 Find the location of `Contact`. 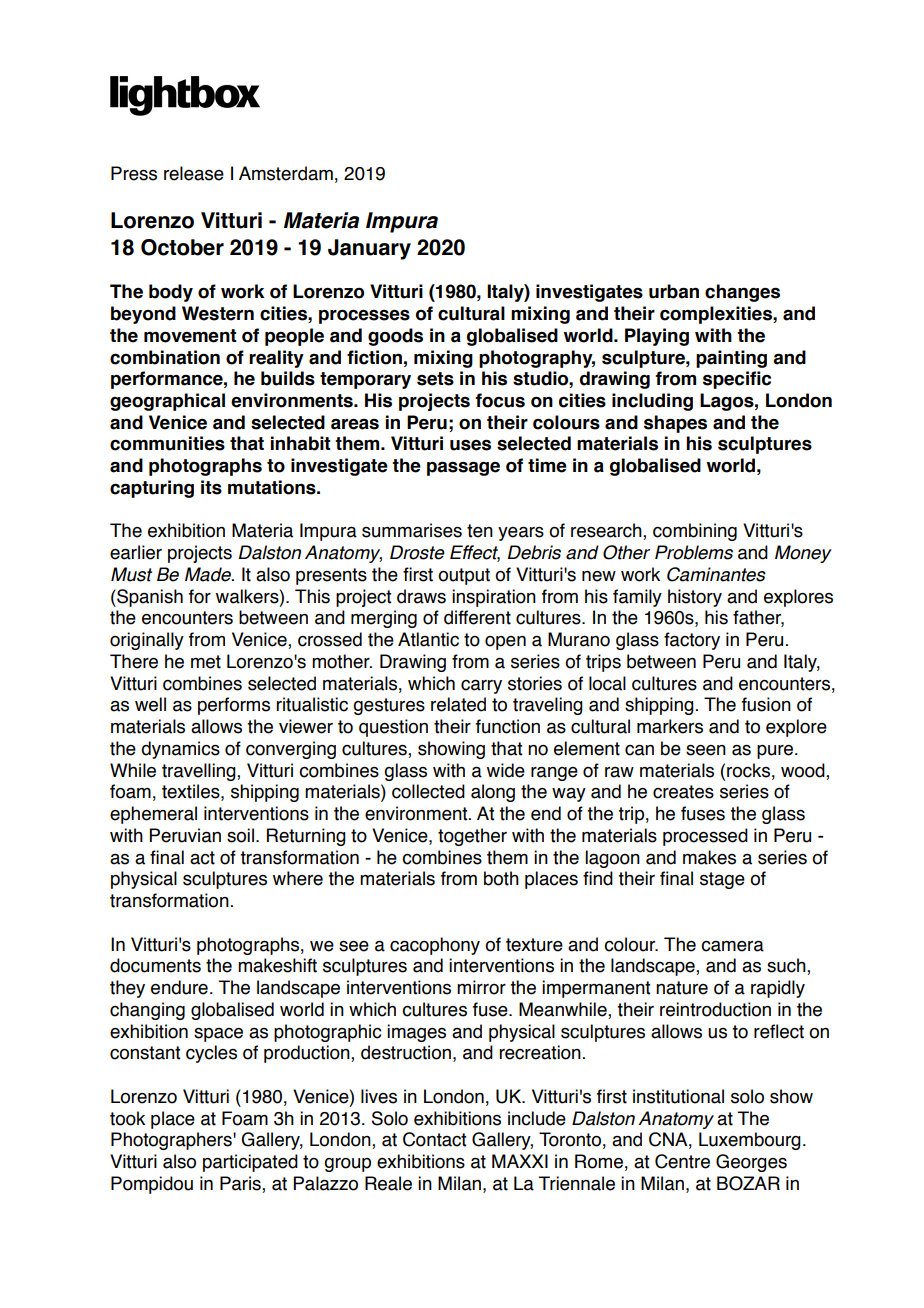

Contact is located at coordinates (434, 1139).
